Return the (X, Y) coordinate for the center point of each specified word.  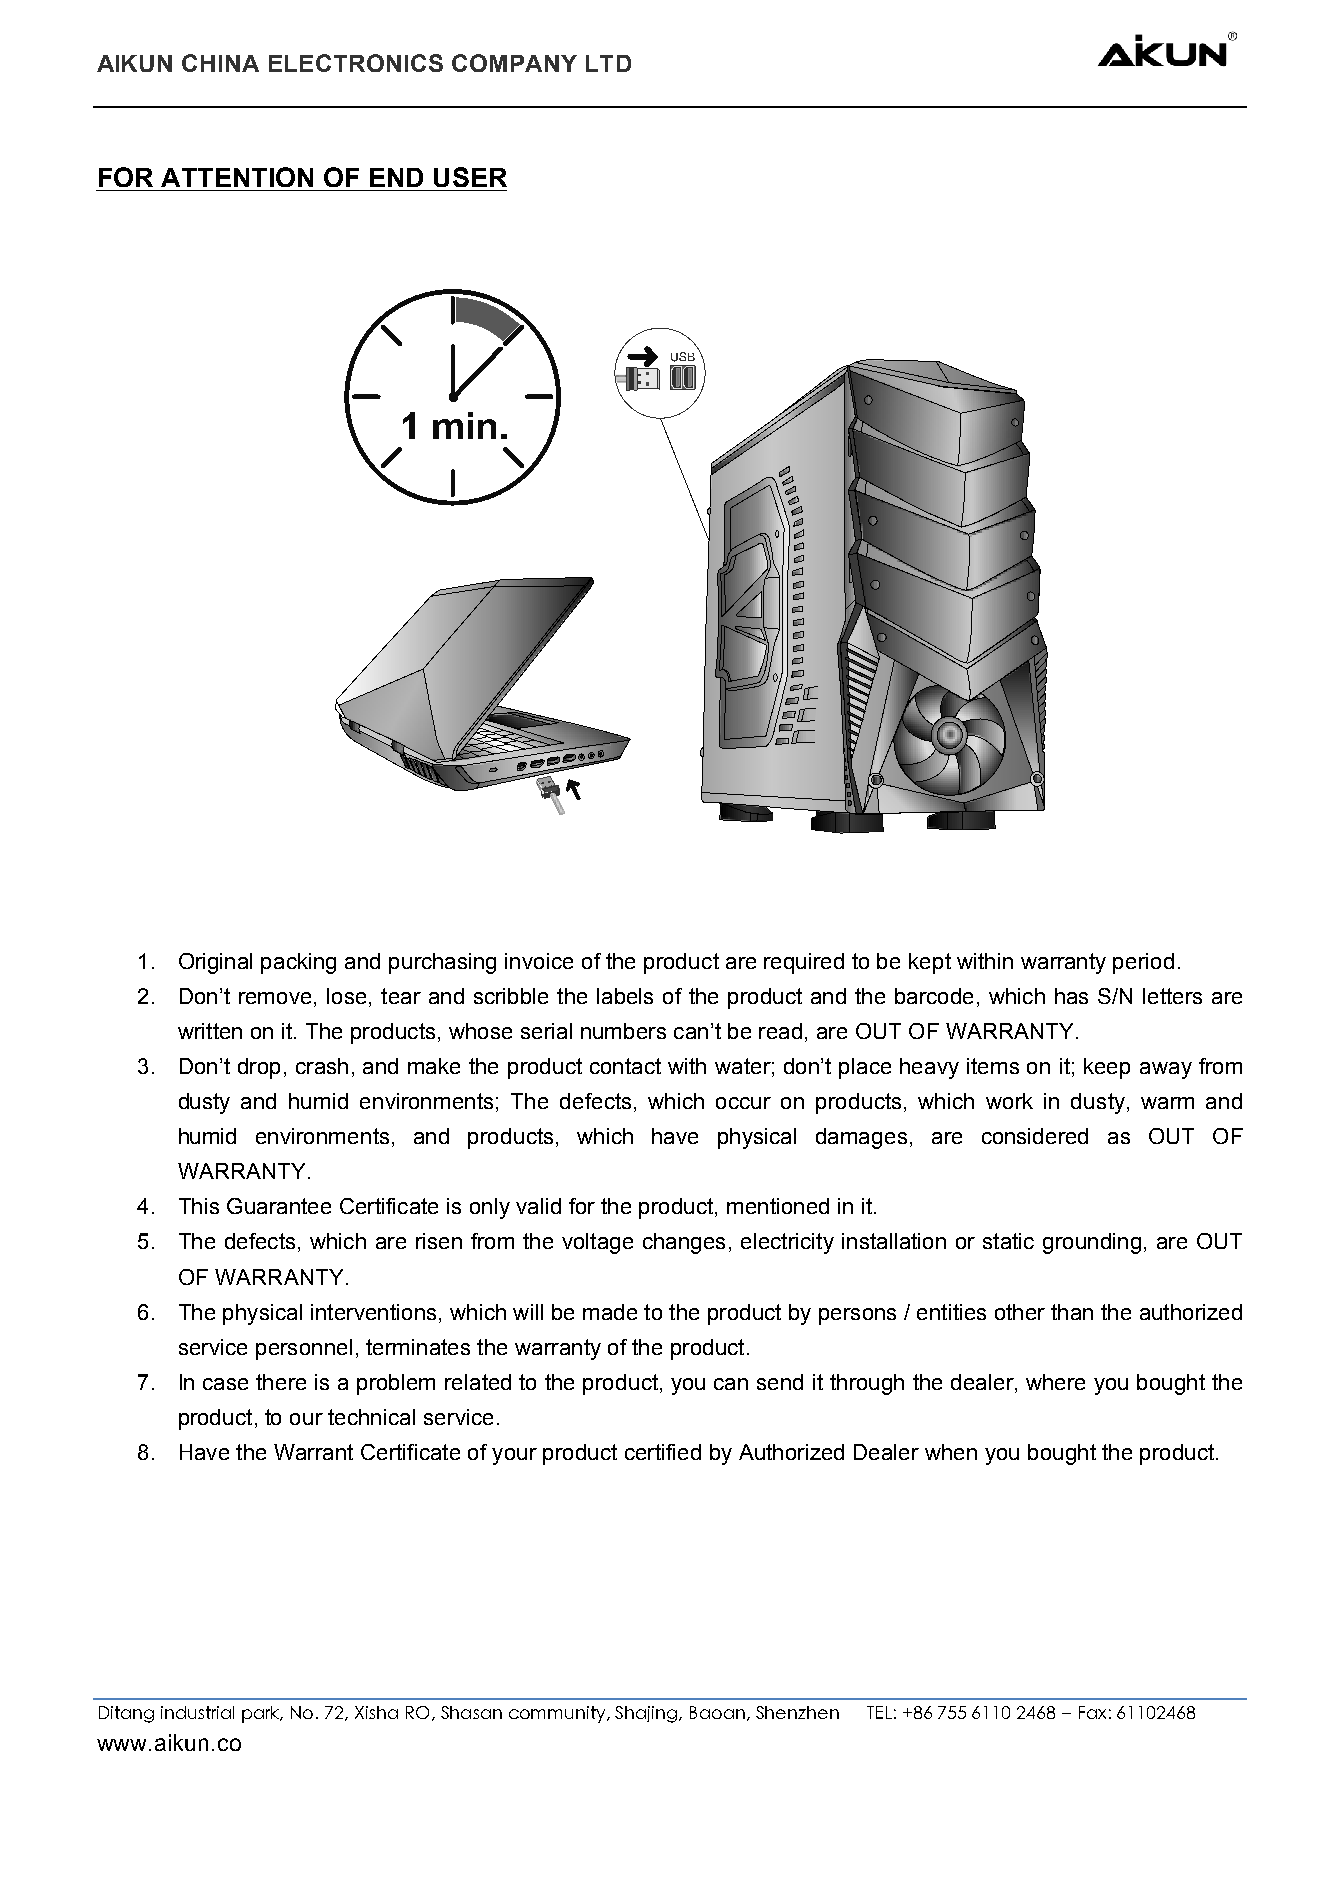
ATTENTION (237, 177)
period (1143, 963)
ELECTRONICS (356, 63)
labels (625, 996)
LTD (608, 63)
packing (298, 963)
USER (470, 177)
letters (1172, 996)
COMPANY (514, 63)
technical (371, 1417)
